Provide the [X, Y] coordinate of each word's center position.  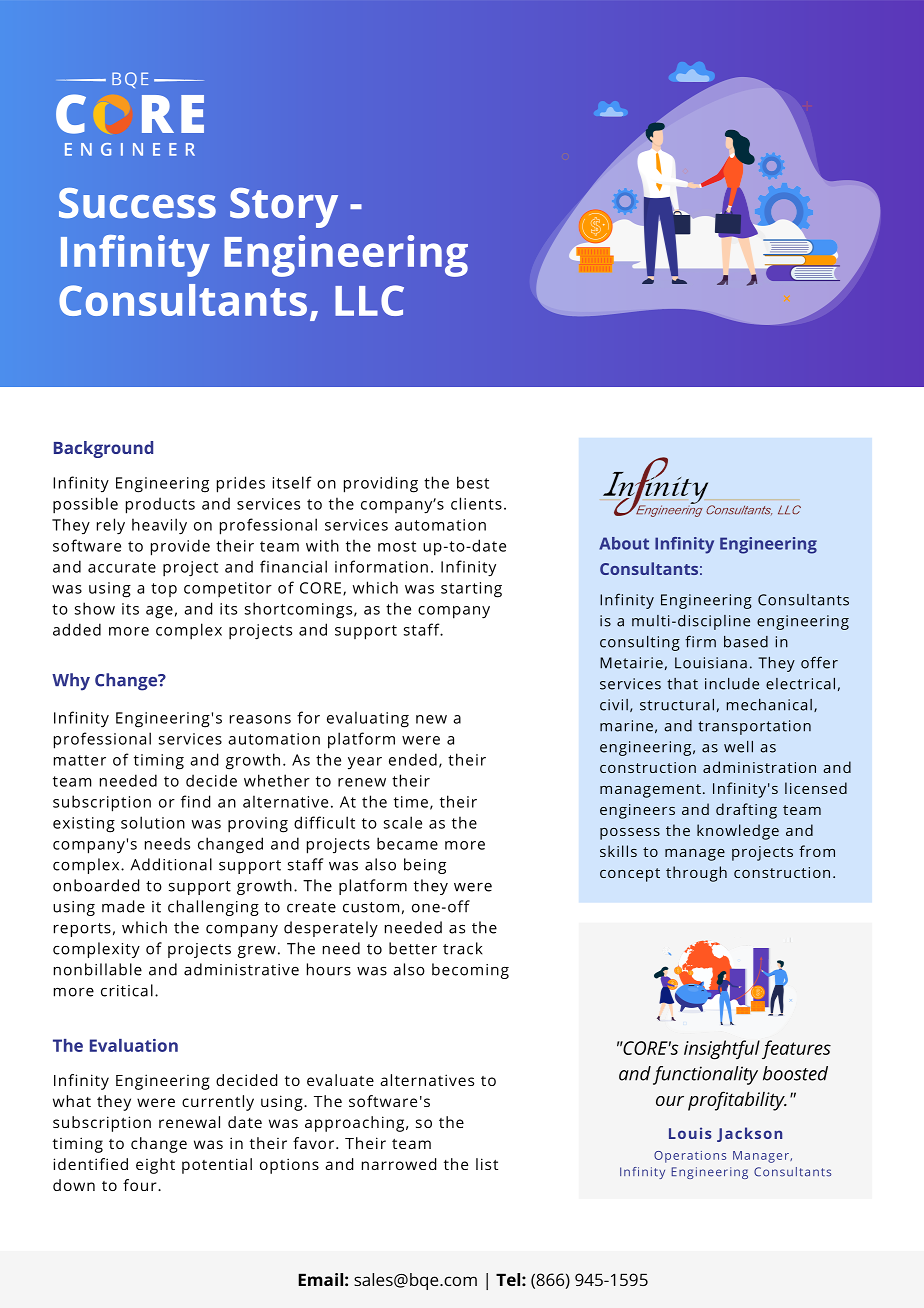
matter [80, 760]
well [738, 747]
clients [476, 503]
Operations [690, 1157]
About [624, 543]
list [487, 1164]
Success [137, 203]
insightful [722, 1050]
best [473, 482]
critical [127, 990]
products [160, 505]
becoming [470, 971]
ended [413, 759]
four [141, 1185]
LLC [369, 300]
